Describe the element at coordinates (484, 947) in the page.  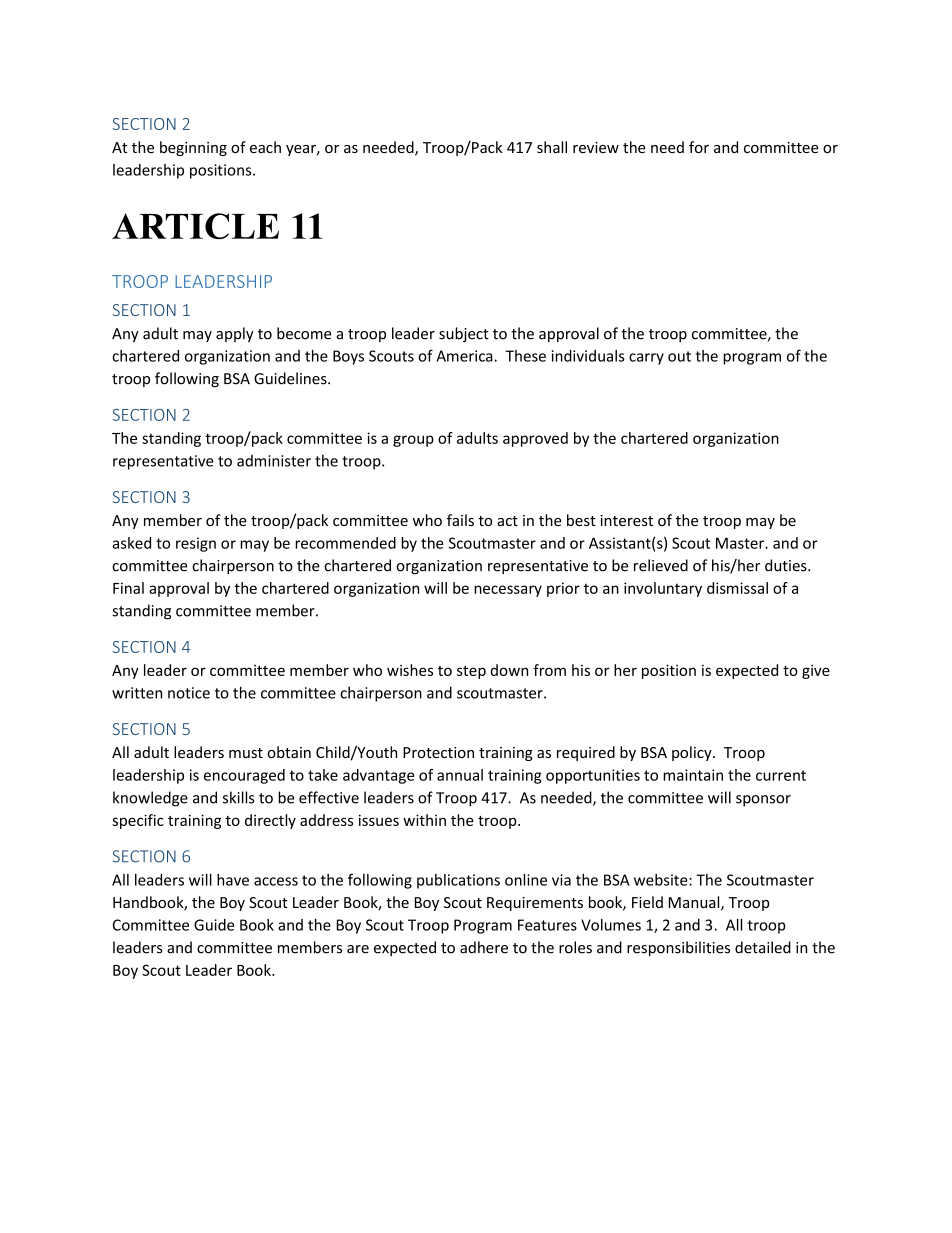
I see `adhere` at that location.
